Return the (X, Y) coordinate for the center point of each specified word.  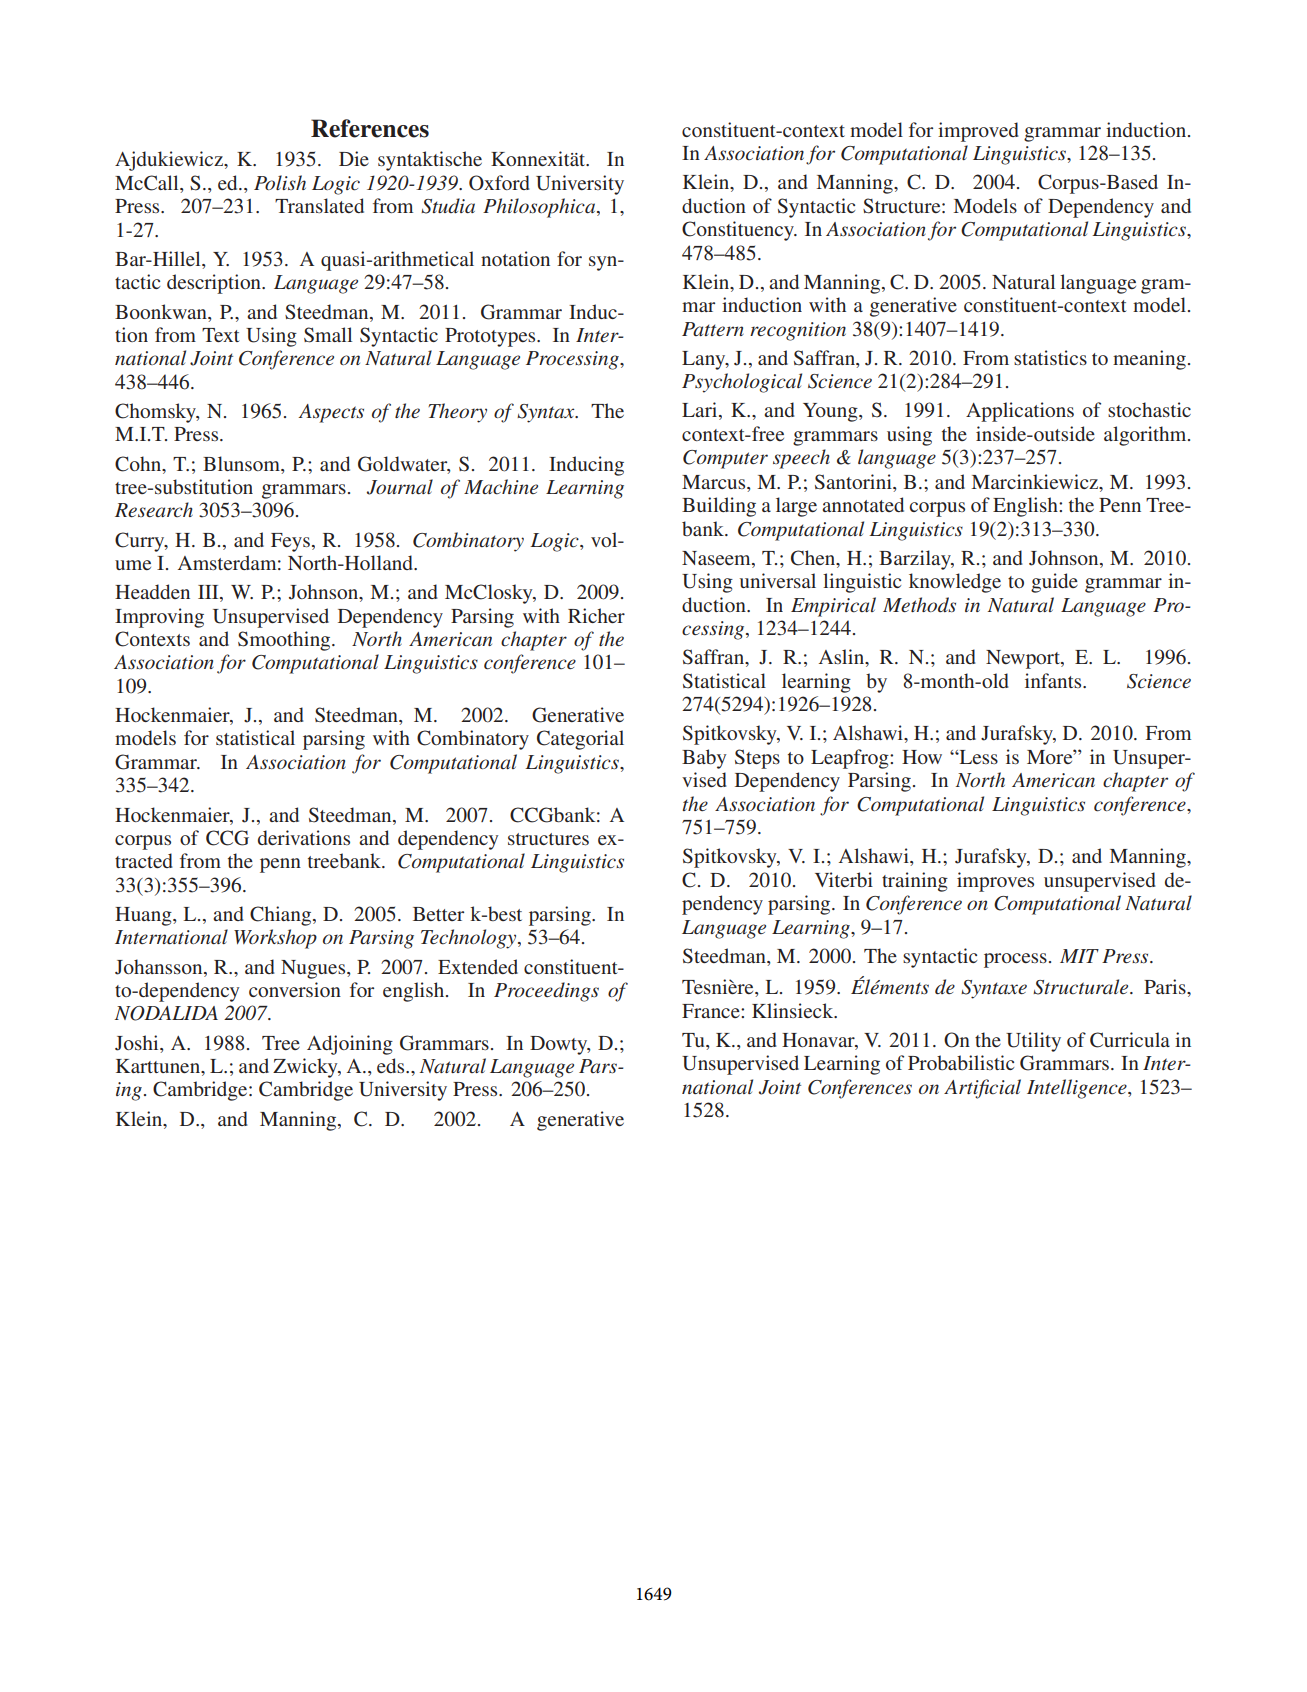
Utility (1033, 1042)
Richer (596, 615)
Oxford (499, 183)
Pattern (713, 329)
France (712, 1011)
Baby (704, 759)
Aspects (331, 413)
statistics (1050, 357)
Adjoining (350, 1045)
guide (1054, 583)
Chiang (280, 916)
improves (995, 882)
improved (978, 132)
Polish (280, 182)
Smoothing (285, 641)
